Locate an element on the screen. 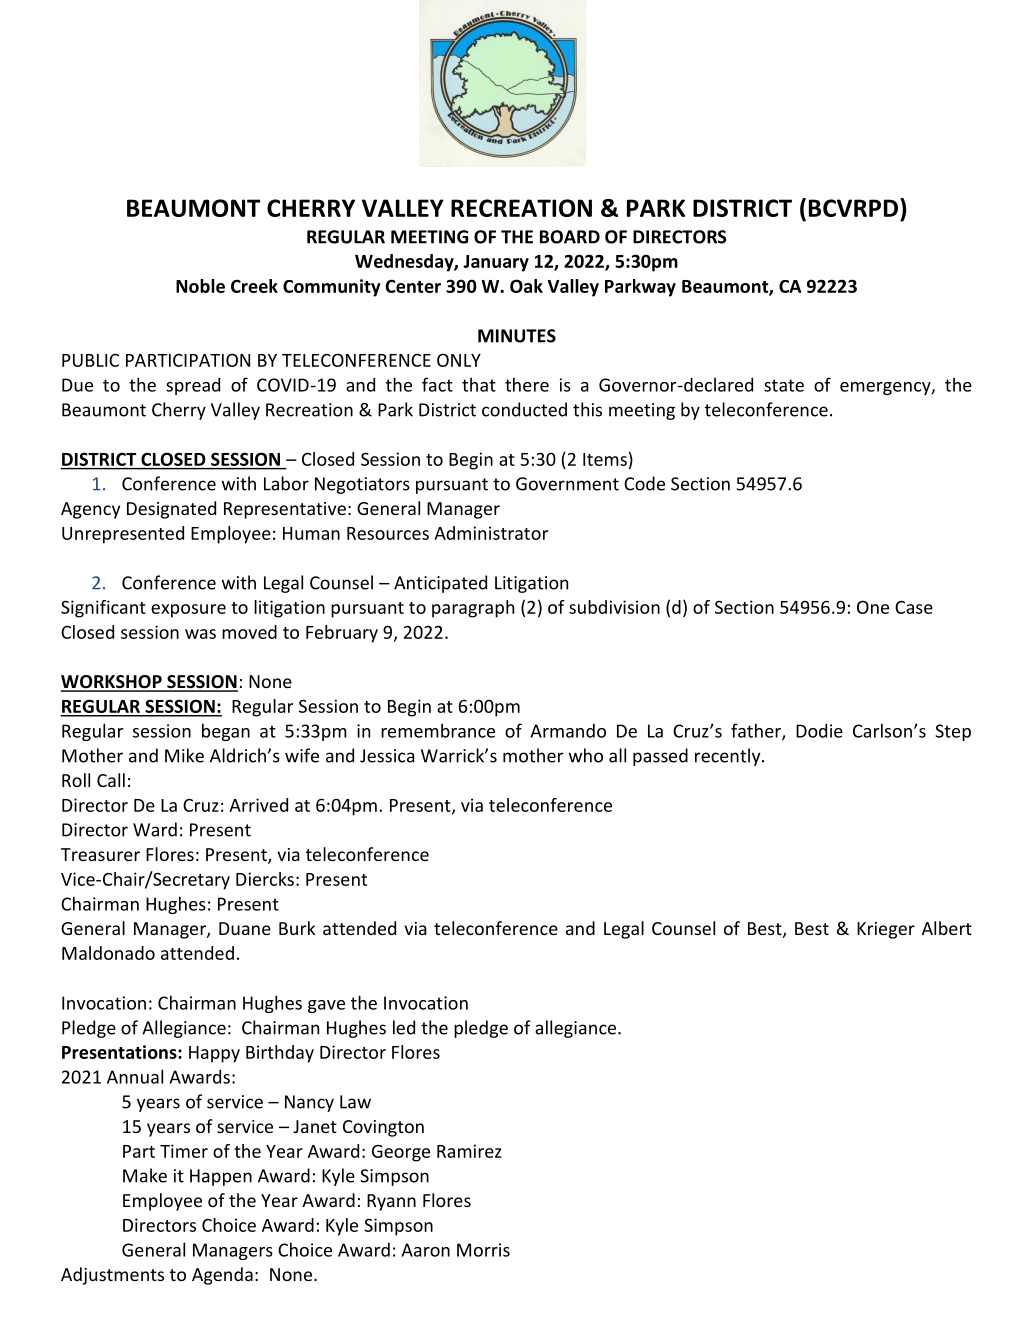  January is located at coordinates (496, 263).
